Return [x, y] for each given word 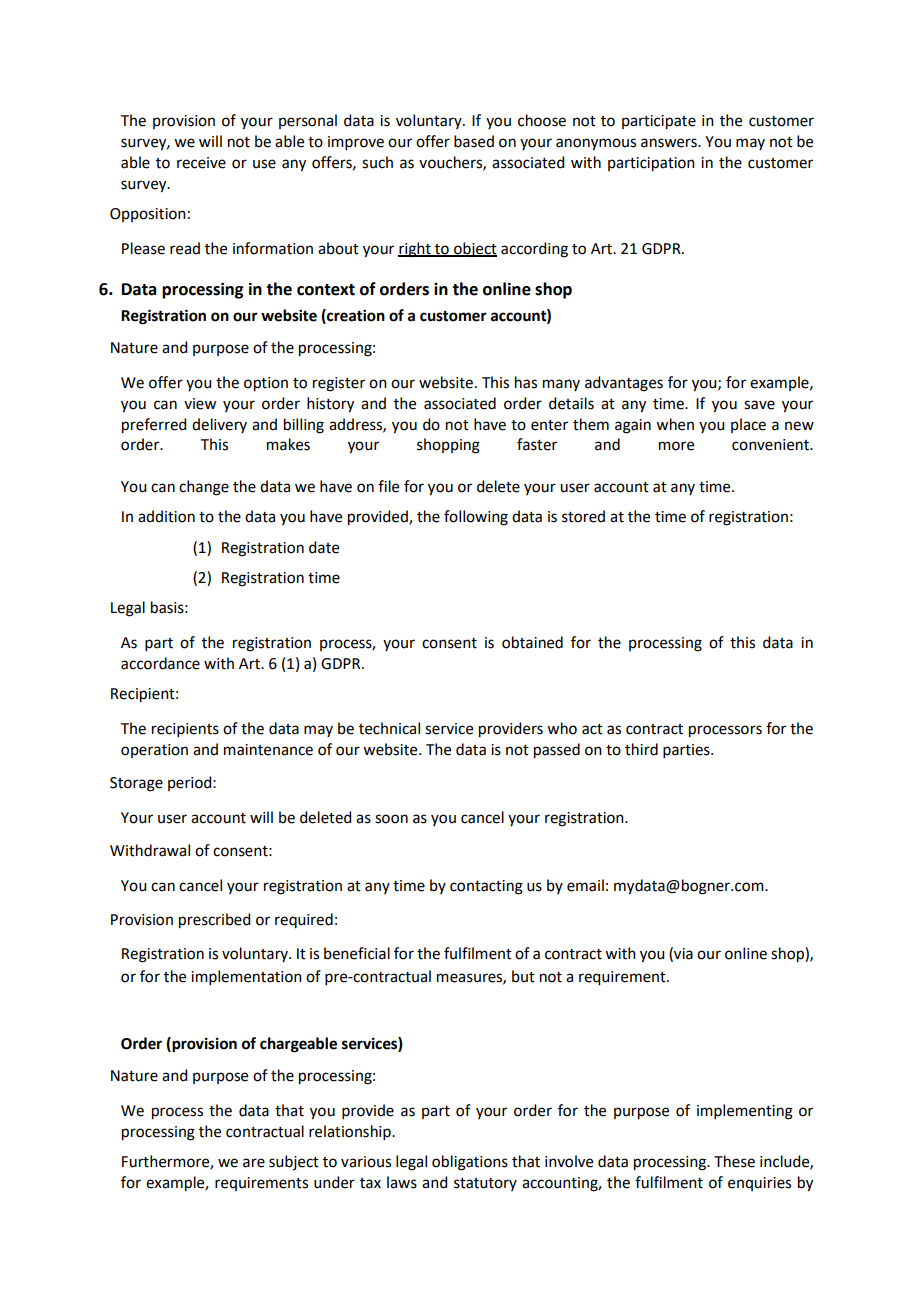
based [474, 141]
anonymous [596, 144]
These [734, 1161]
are [254, 1163]
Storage [136, 784]
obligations [470, 1163]
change [204, 488]
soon [391, 819]
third [641, 749]
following [476, 518]
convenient [772, 445]
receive [201, 163]
